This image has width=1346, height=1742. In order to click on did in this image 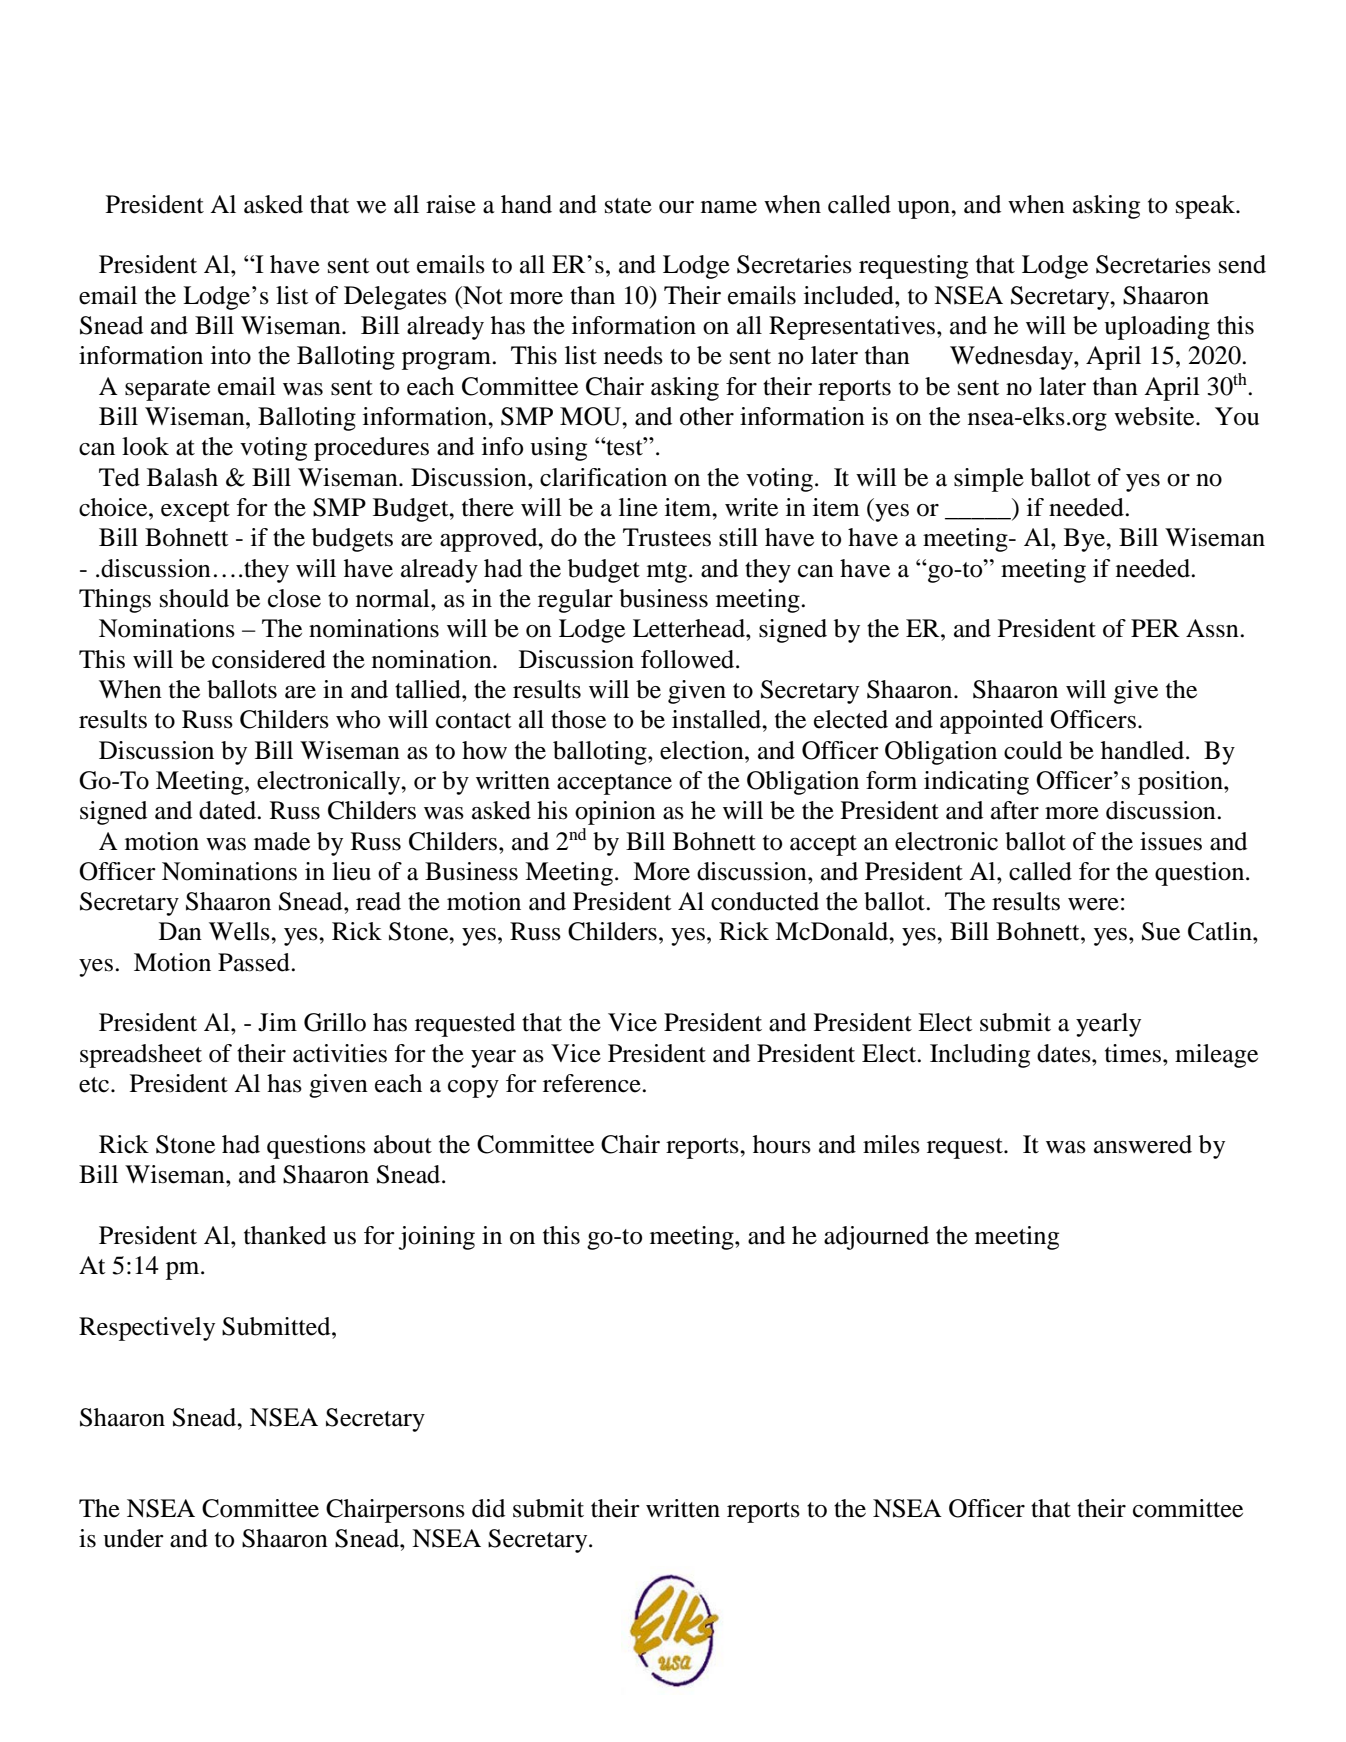, I will do `click(488, 1508)`.
